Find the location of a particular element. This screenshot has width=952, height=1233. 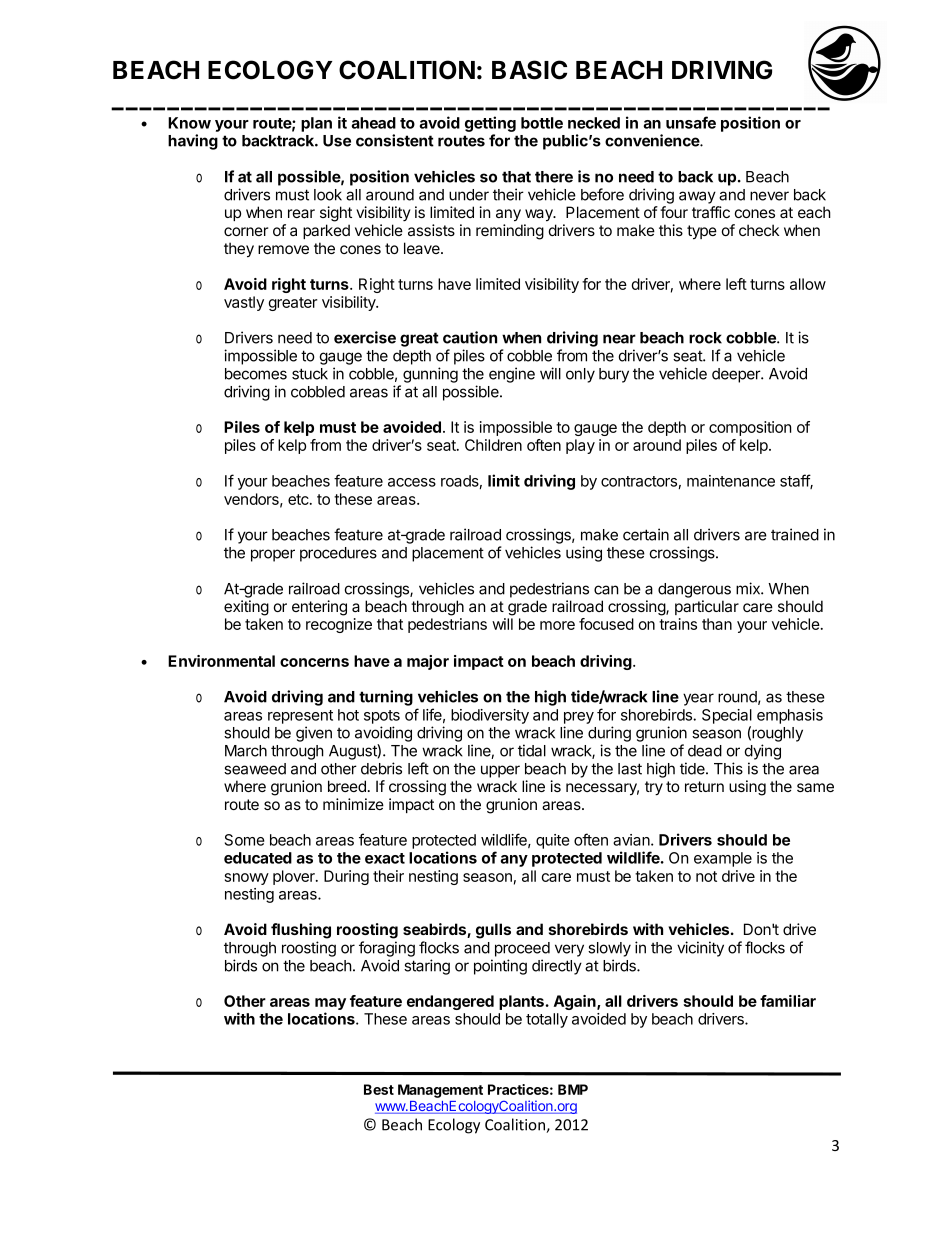

more is located at coordinates (557, 625).
